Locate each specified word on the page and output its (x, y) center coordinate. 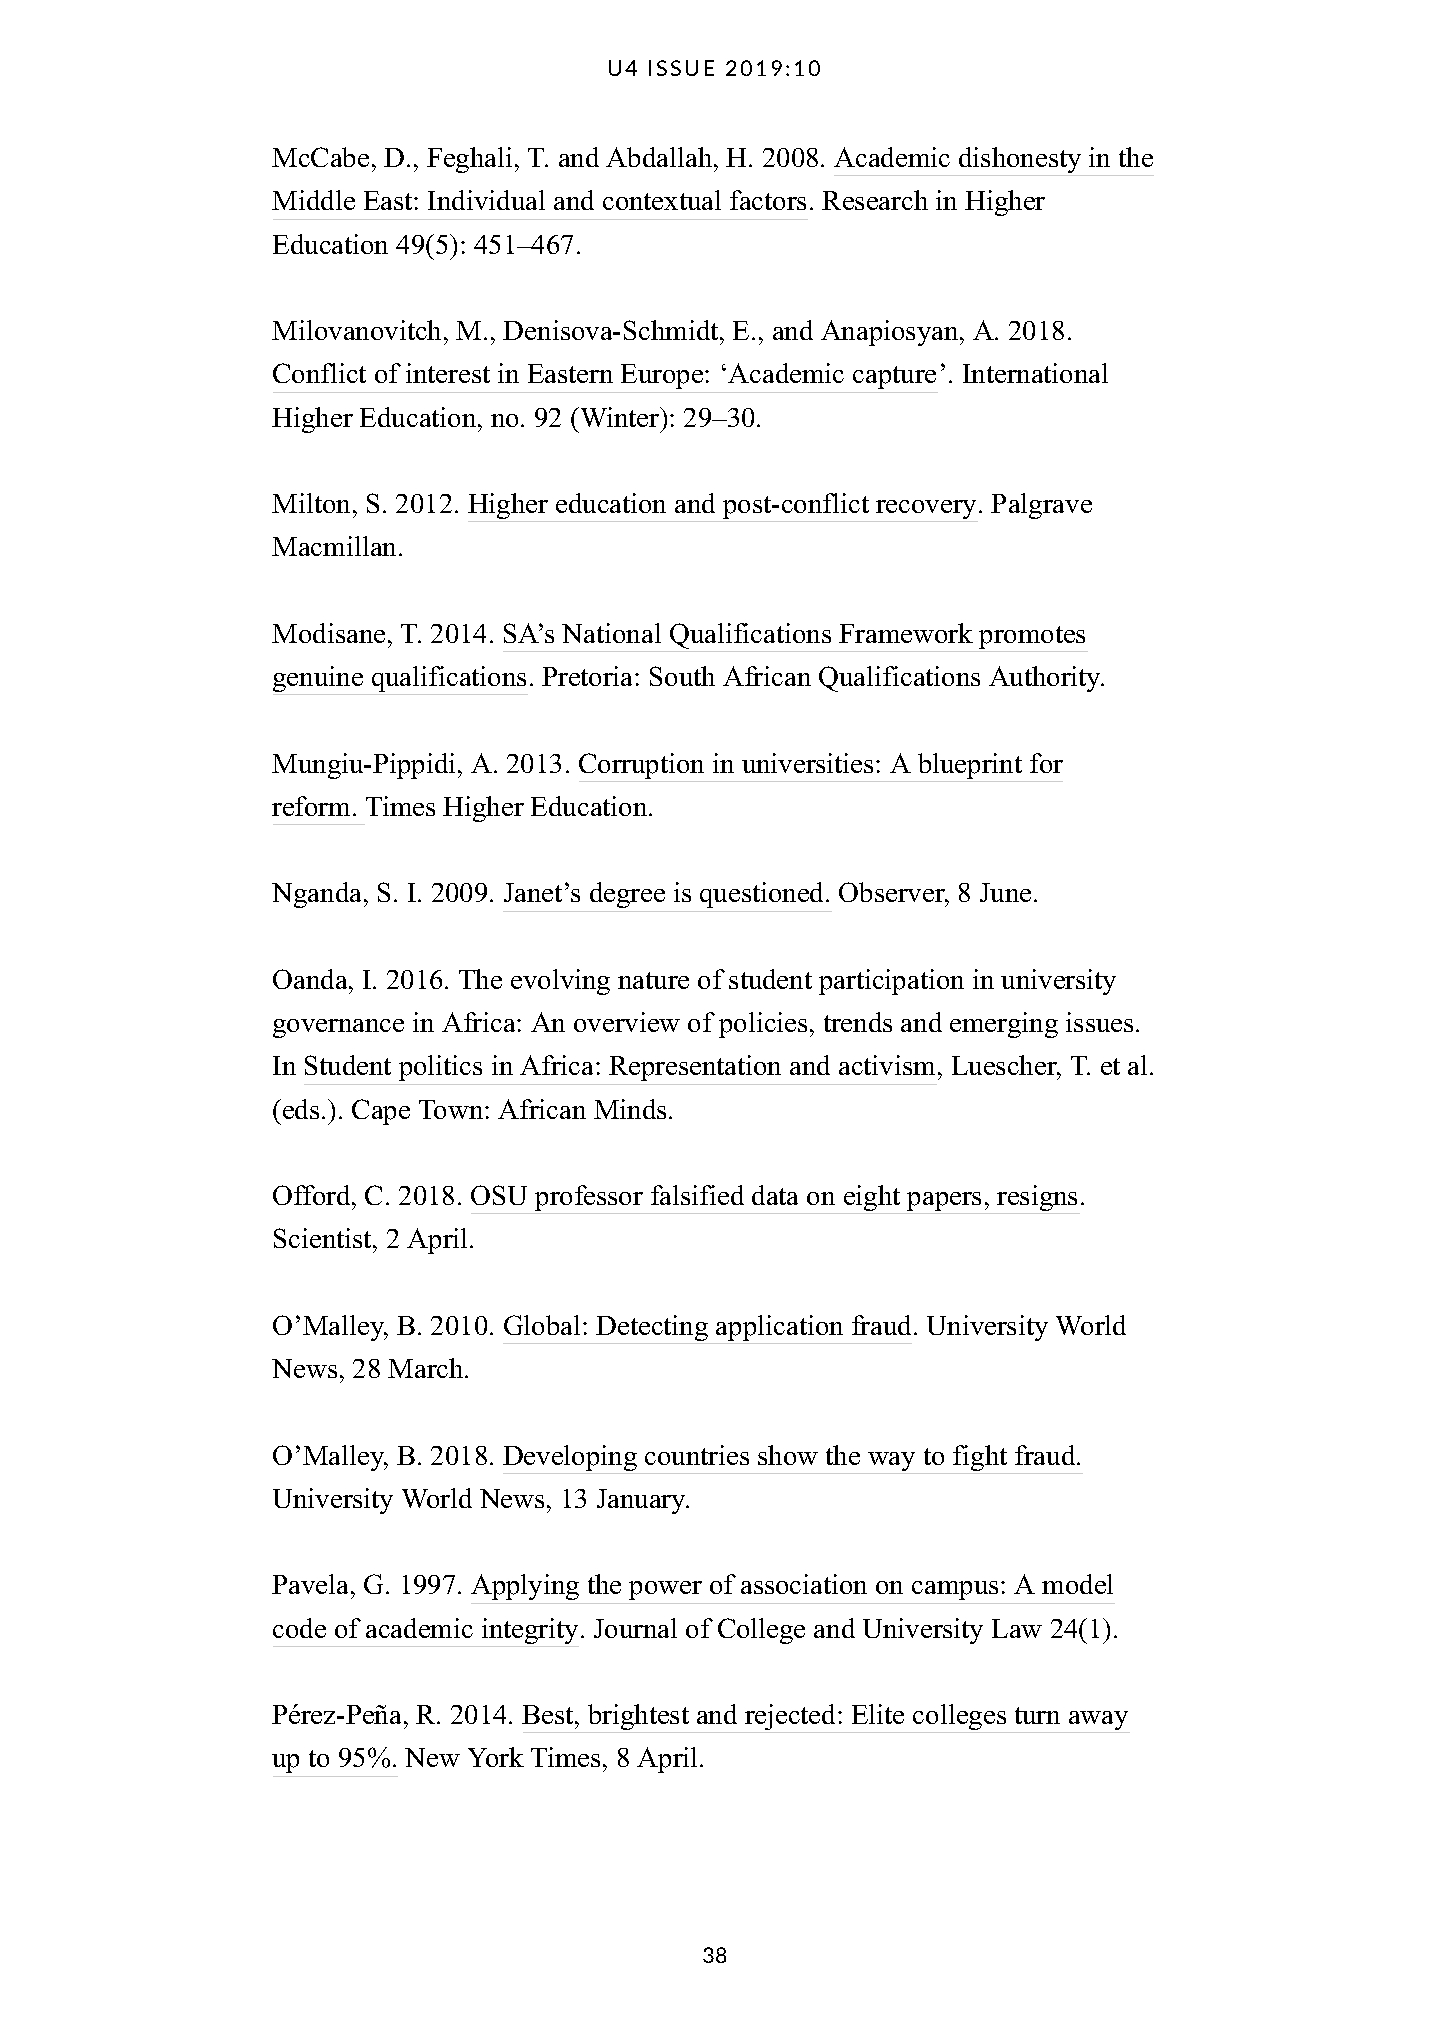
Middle (313, 200)
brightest (639, 1718)
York (496, 1757)
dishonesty (1020, 161)
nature (653, 980)
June (1005, 892)
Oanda (311, 979)
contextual (662, 200)
